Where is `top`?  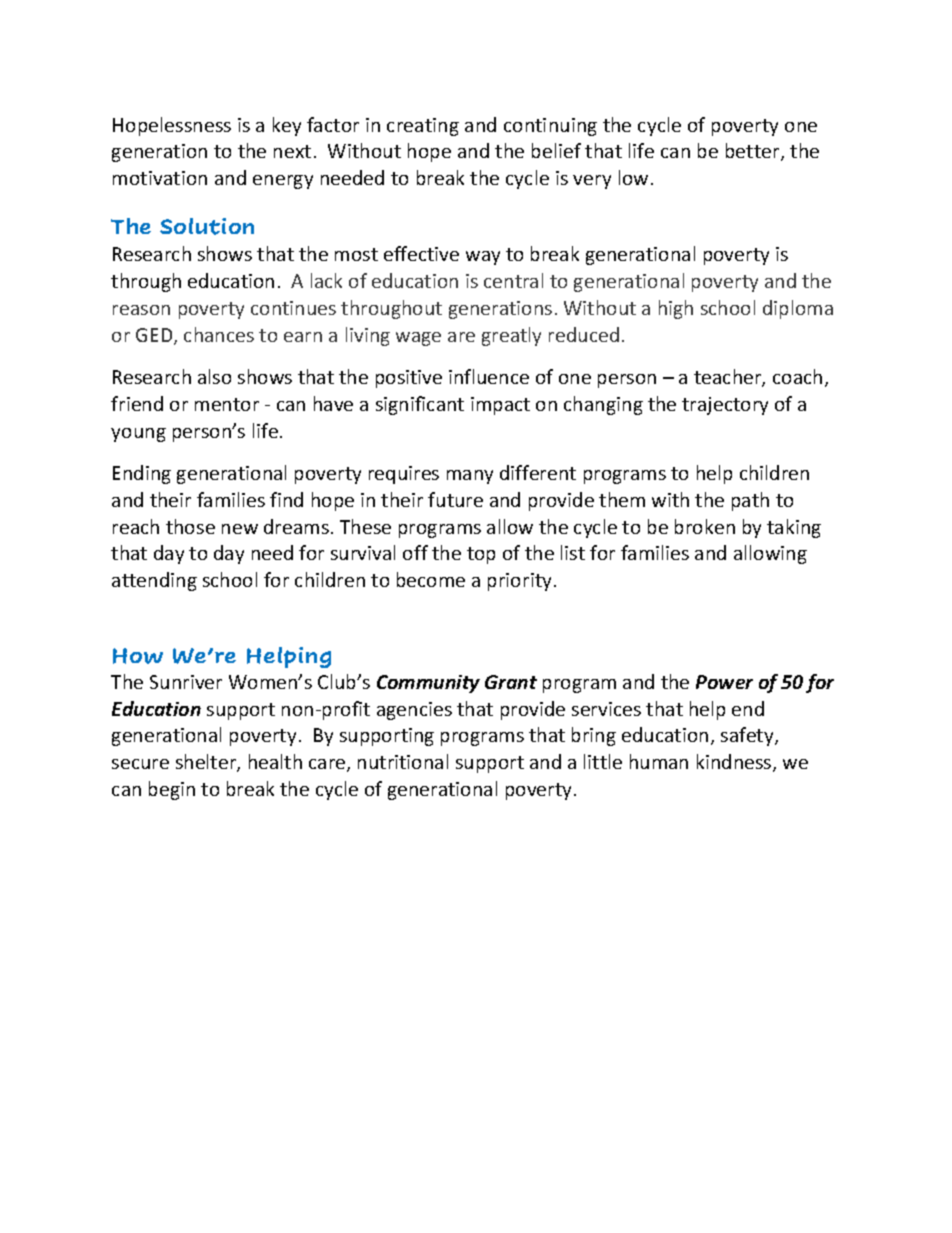
top is located at coordinates (481, 555).
